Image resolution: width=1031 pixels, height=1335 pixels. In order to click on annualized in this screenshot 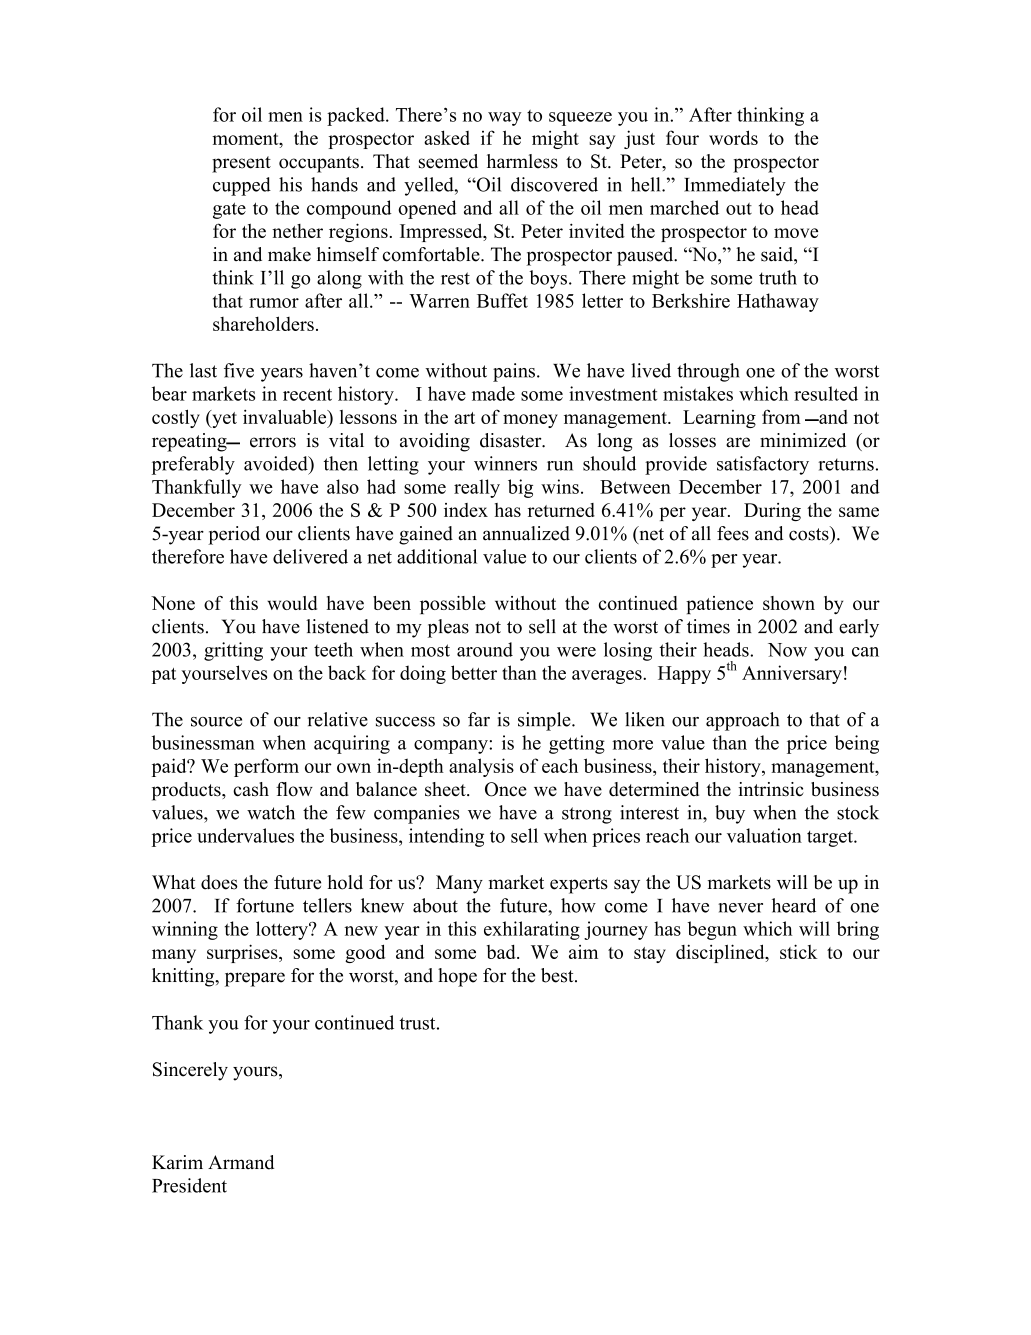, I will do `click(526, 533)`.
